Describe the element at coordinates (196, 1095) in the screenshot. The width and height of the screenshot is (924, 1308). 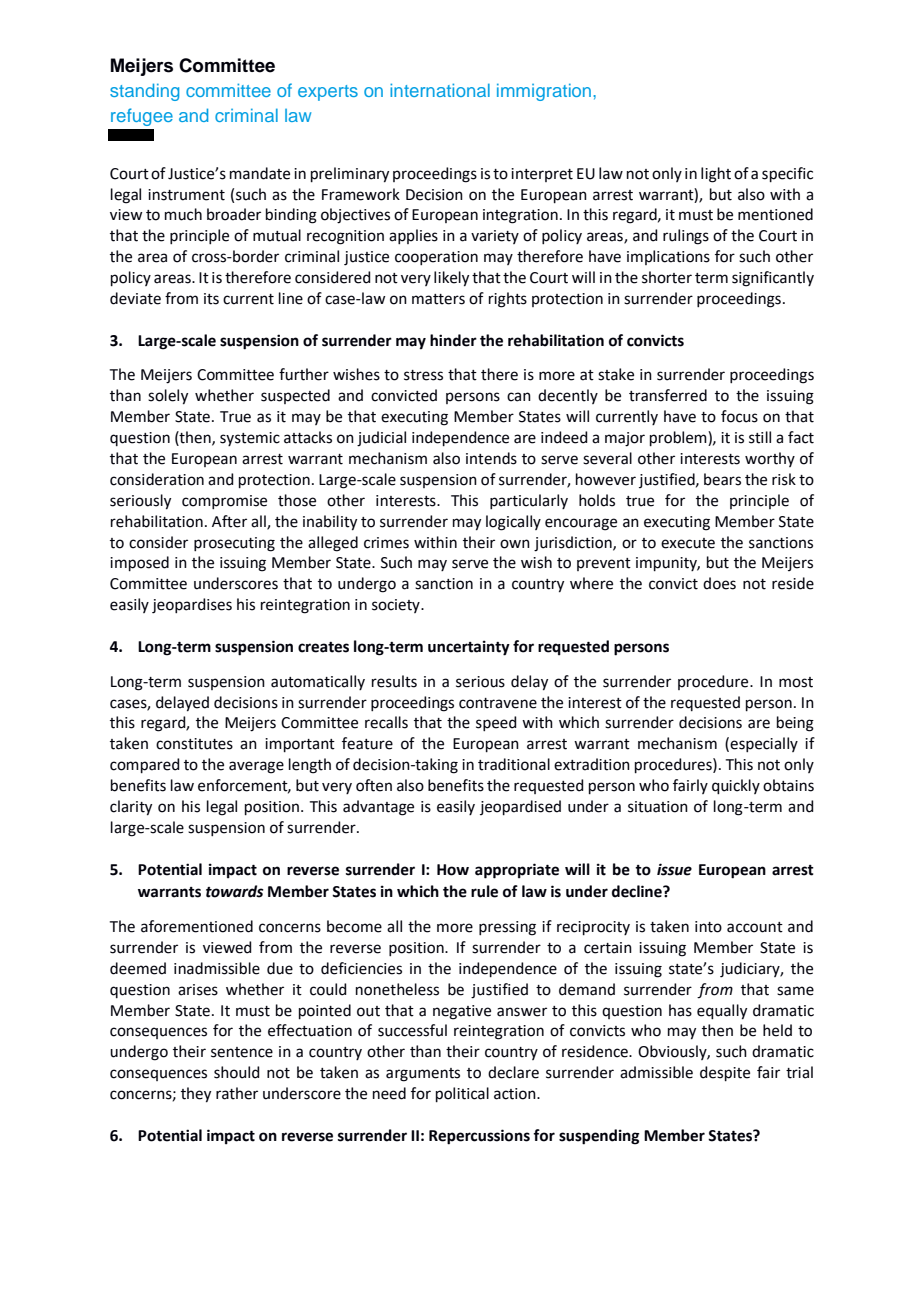
I see `they` at that location.
